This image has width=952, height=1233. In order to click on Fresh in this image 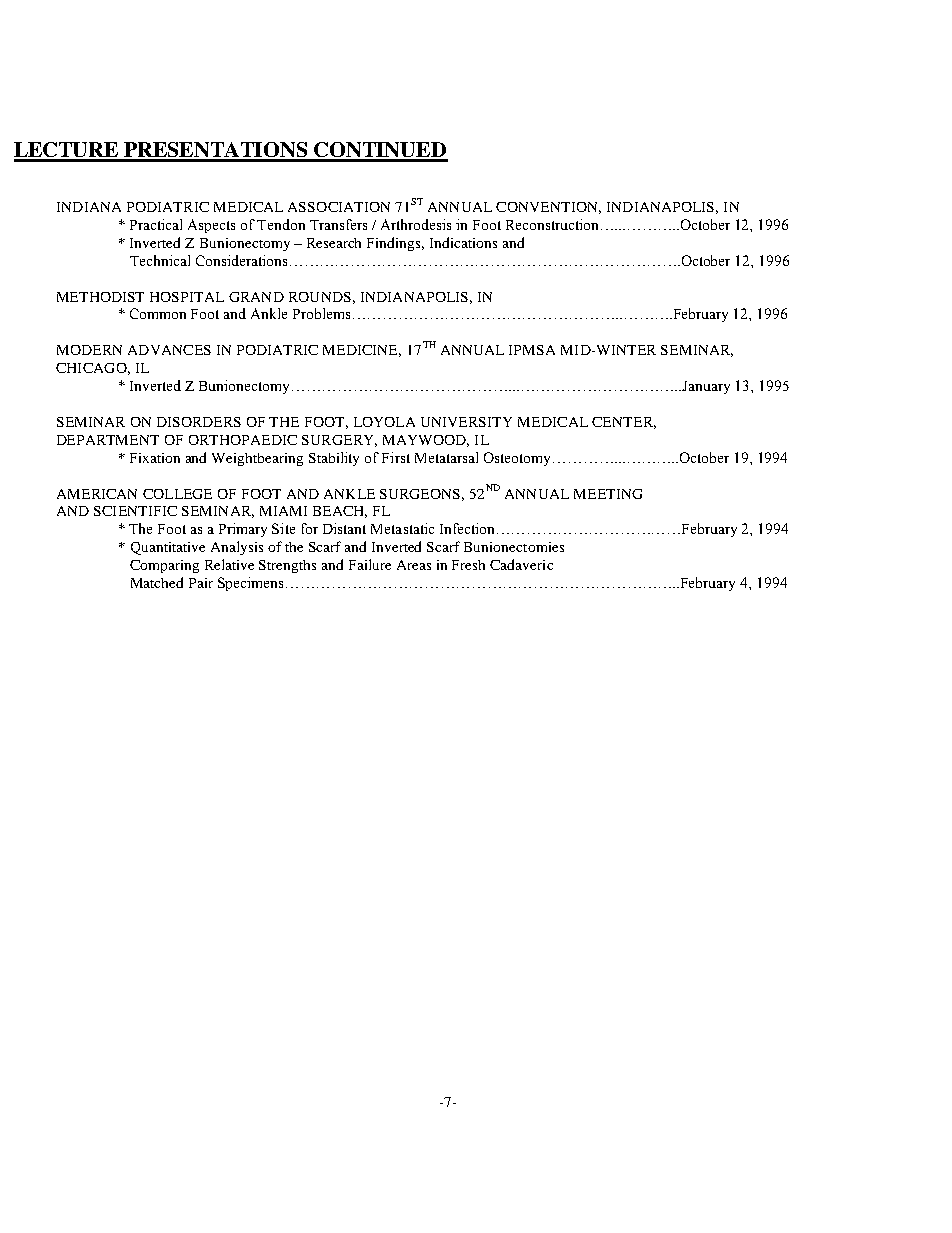, I will do `click(468, 565)`.
